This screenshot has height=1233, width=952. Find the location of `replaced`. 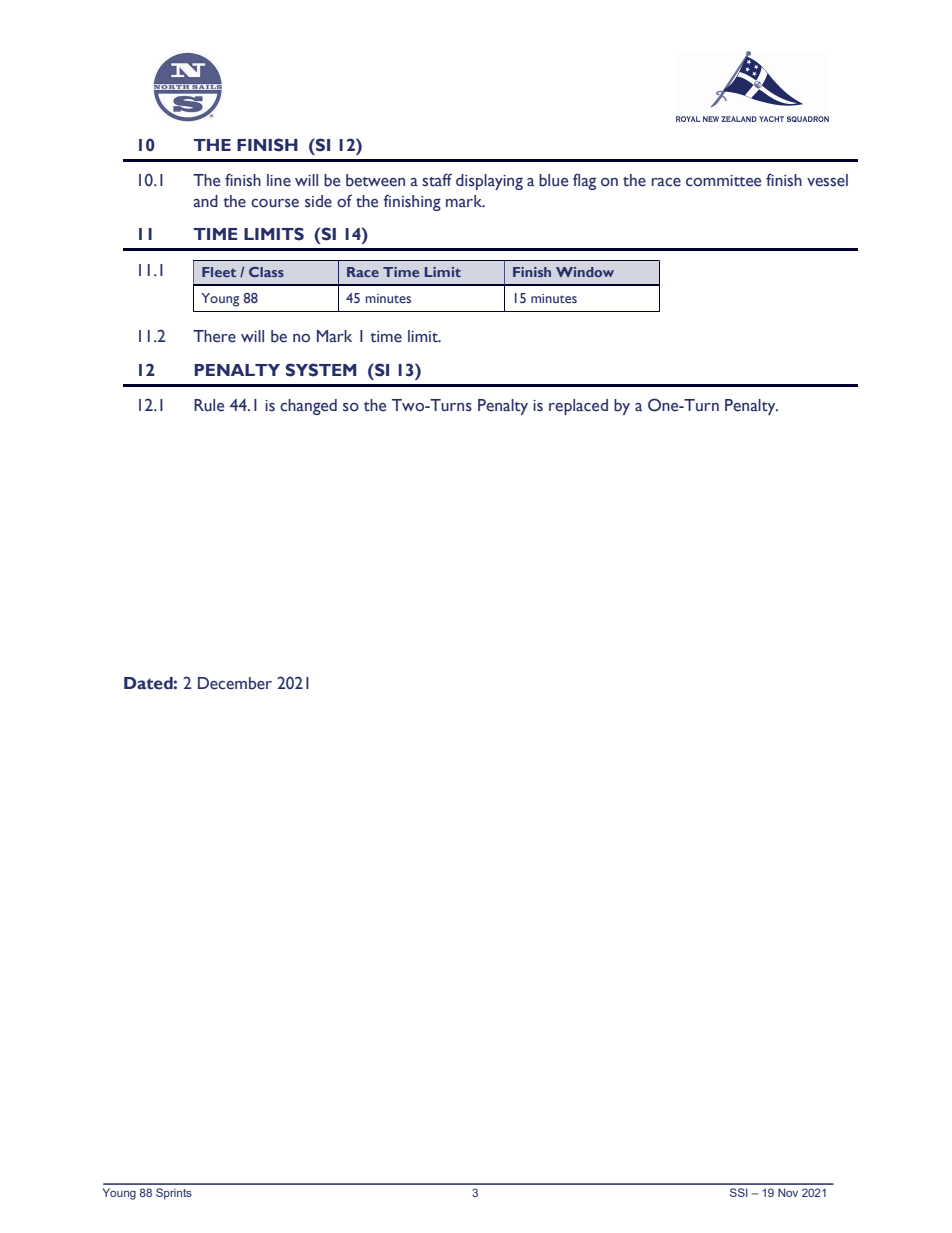

replaced is located at coordinates (578, 407).
